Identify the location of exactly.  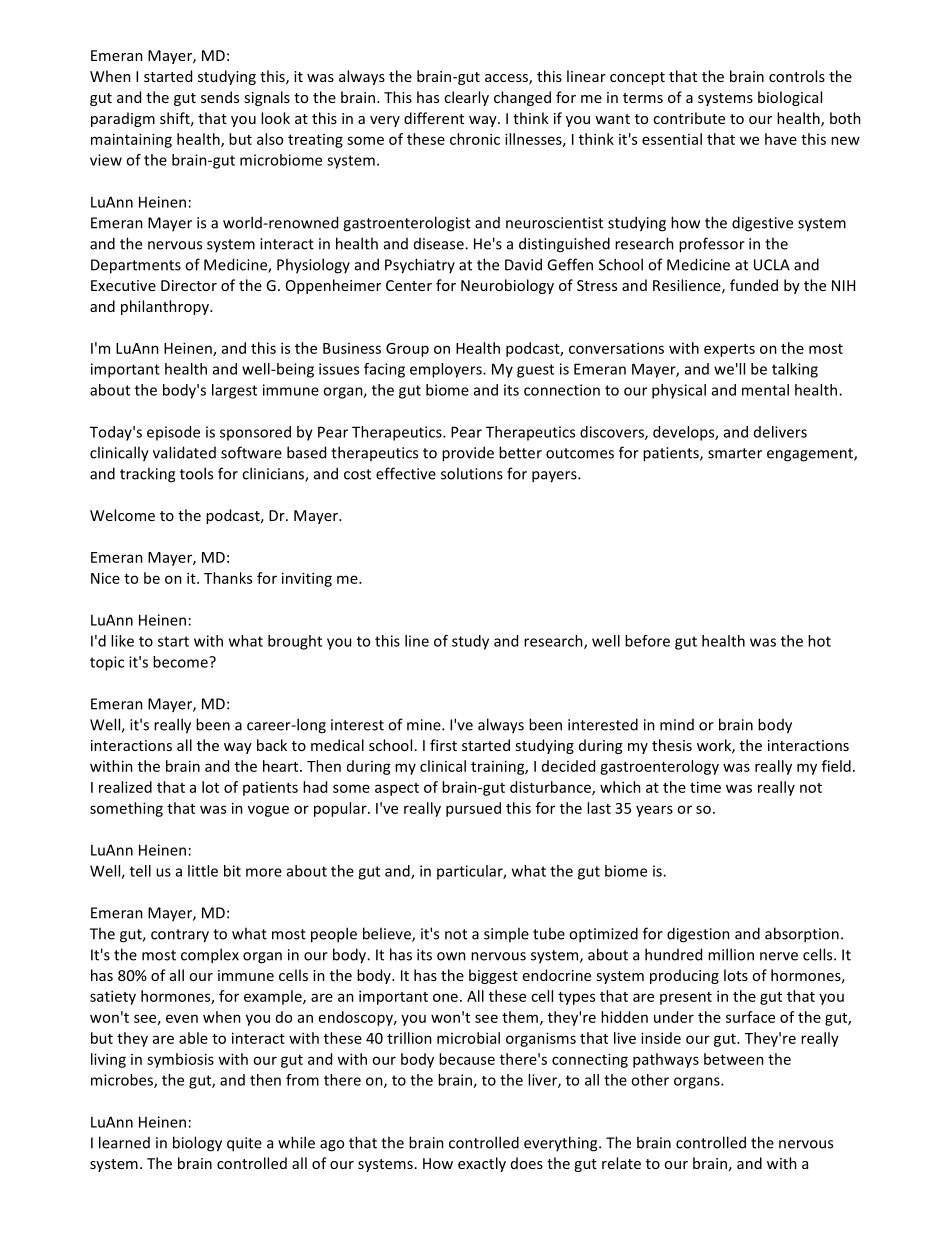
(482, 1164).
